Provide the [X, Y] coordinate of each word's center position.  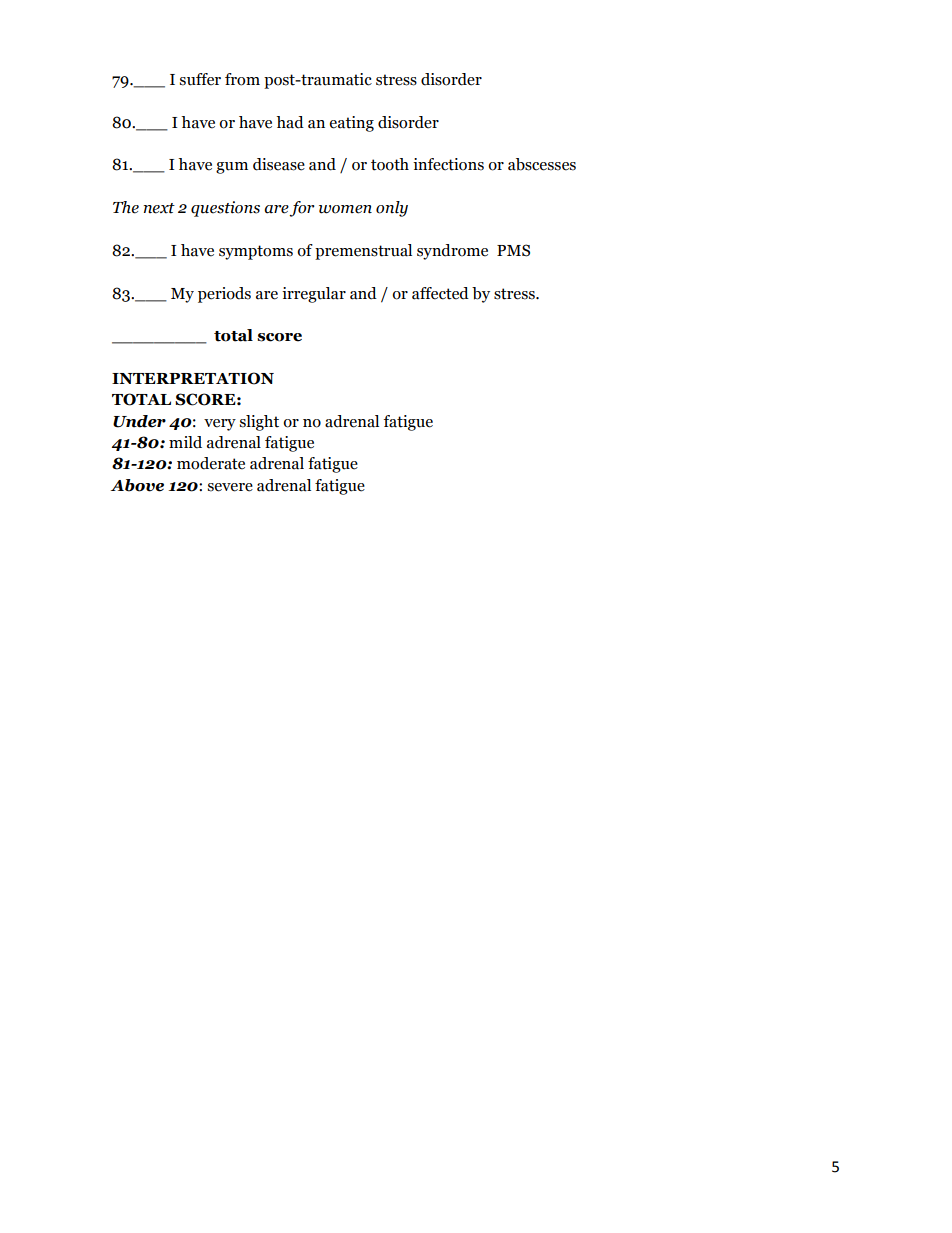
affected [440, 293]
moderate [211, 463]
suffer [200, 79]
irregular [314, 295]
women [345, 209]
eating [352, 124]
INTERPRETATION [193, 378]
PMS [513, 250]
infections [448, 164]
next [159, 208]
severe [230, 487]
